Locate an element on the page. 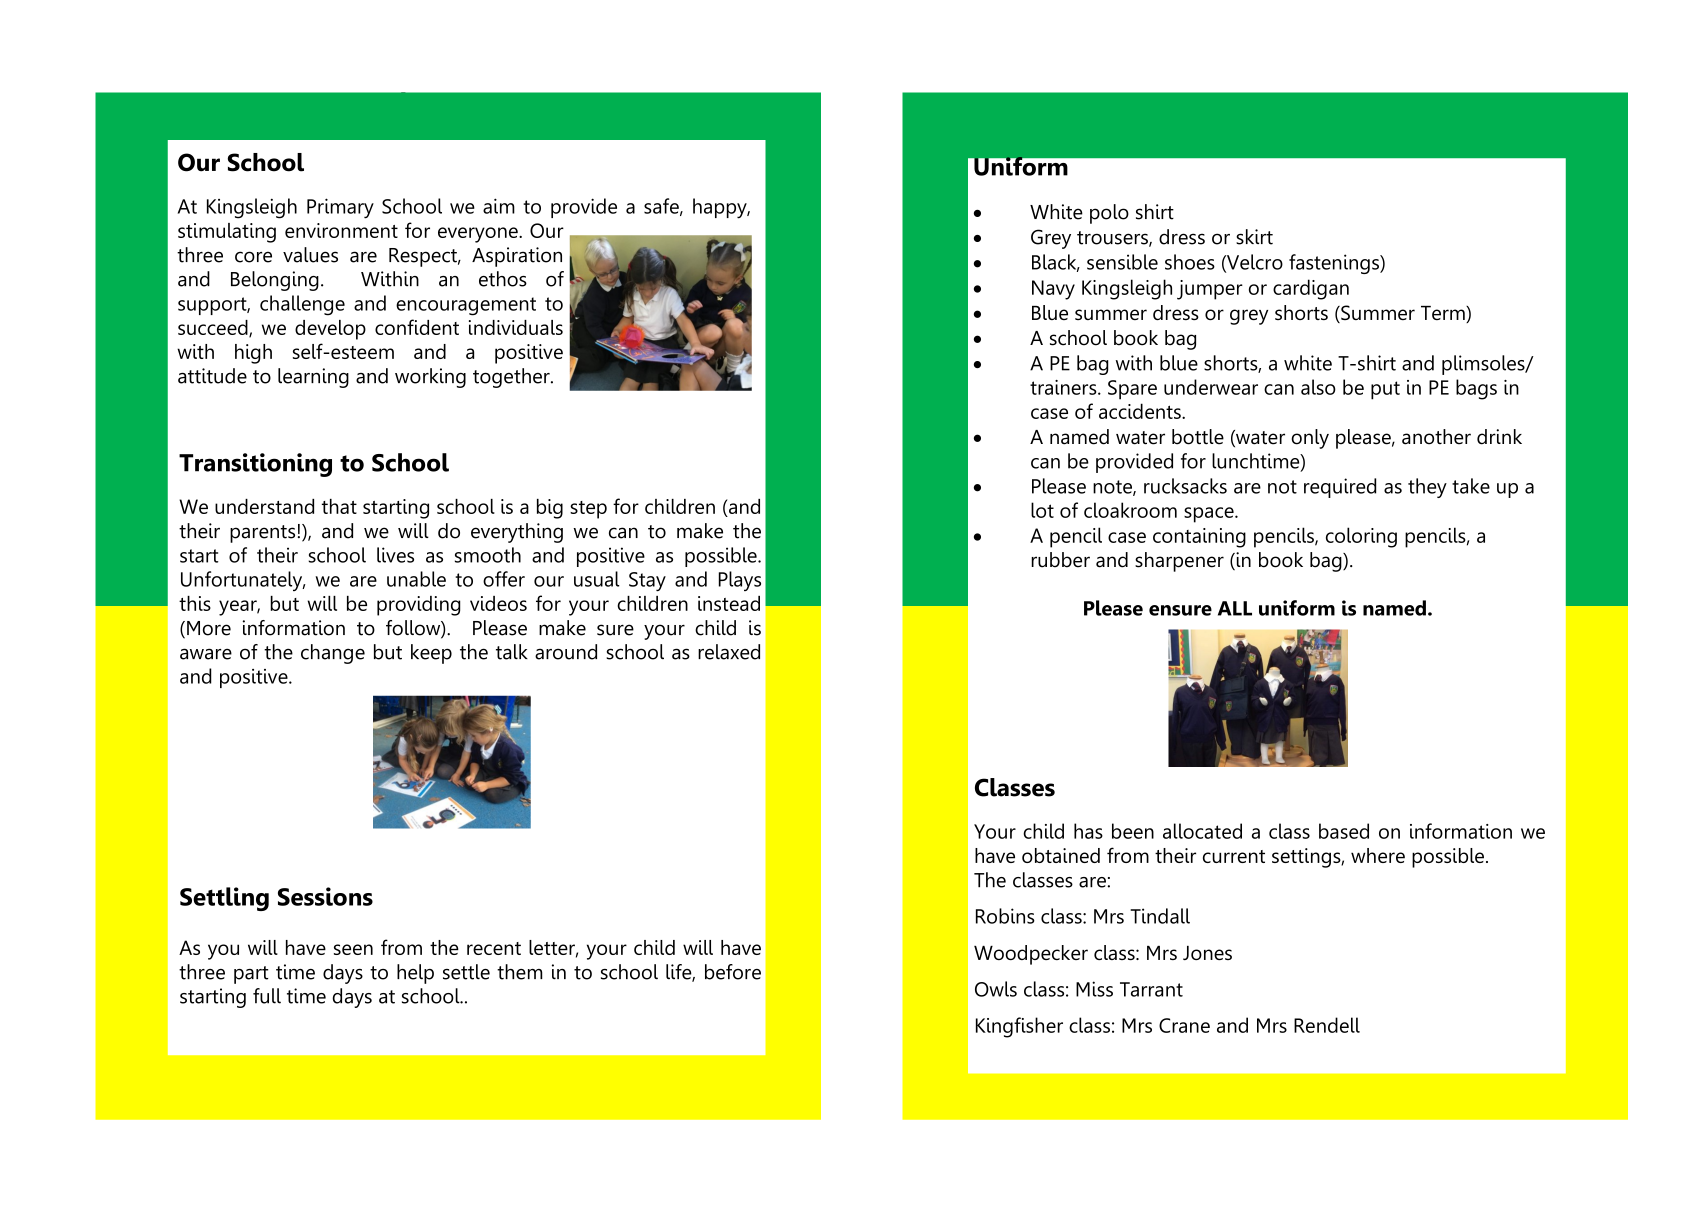 This image has height=1206, width=1706. also is located at coordinates (1318, 387).
